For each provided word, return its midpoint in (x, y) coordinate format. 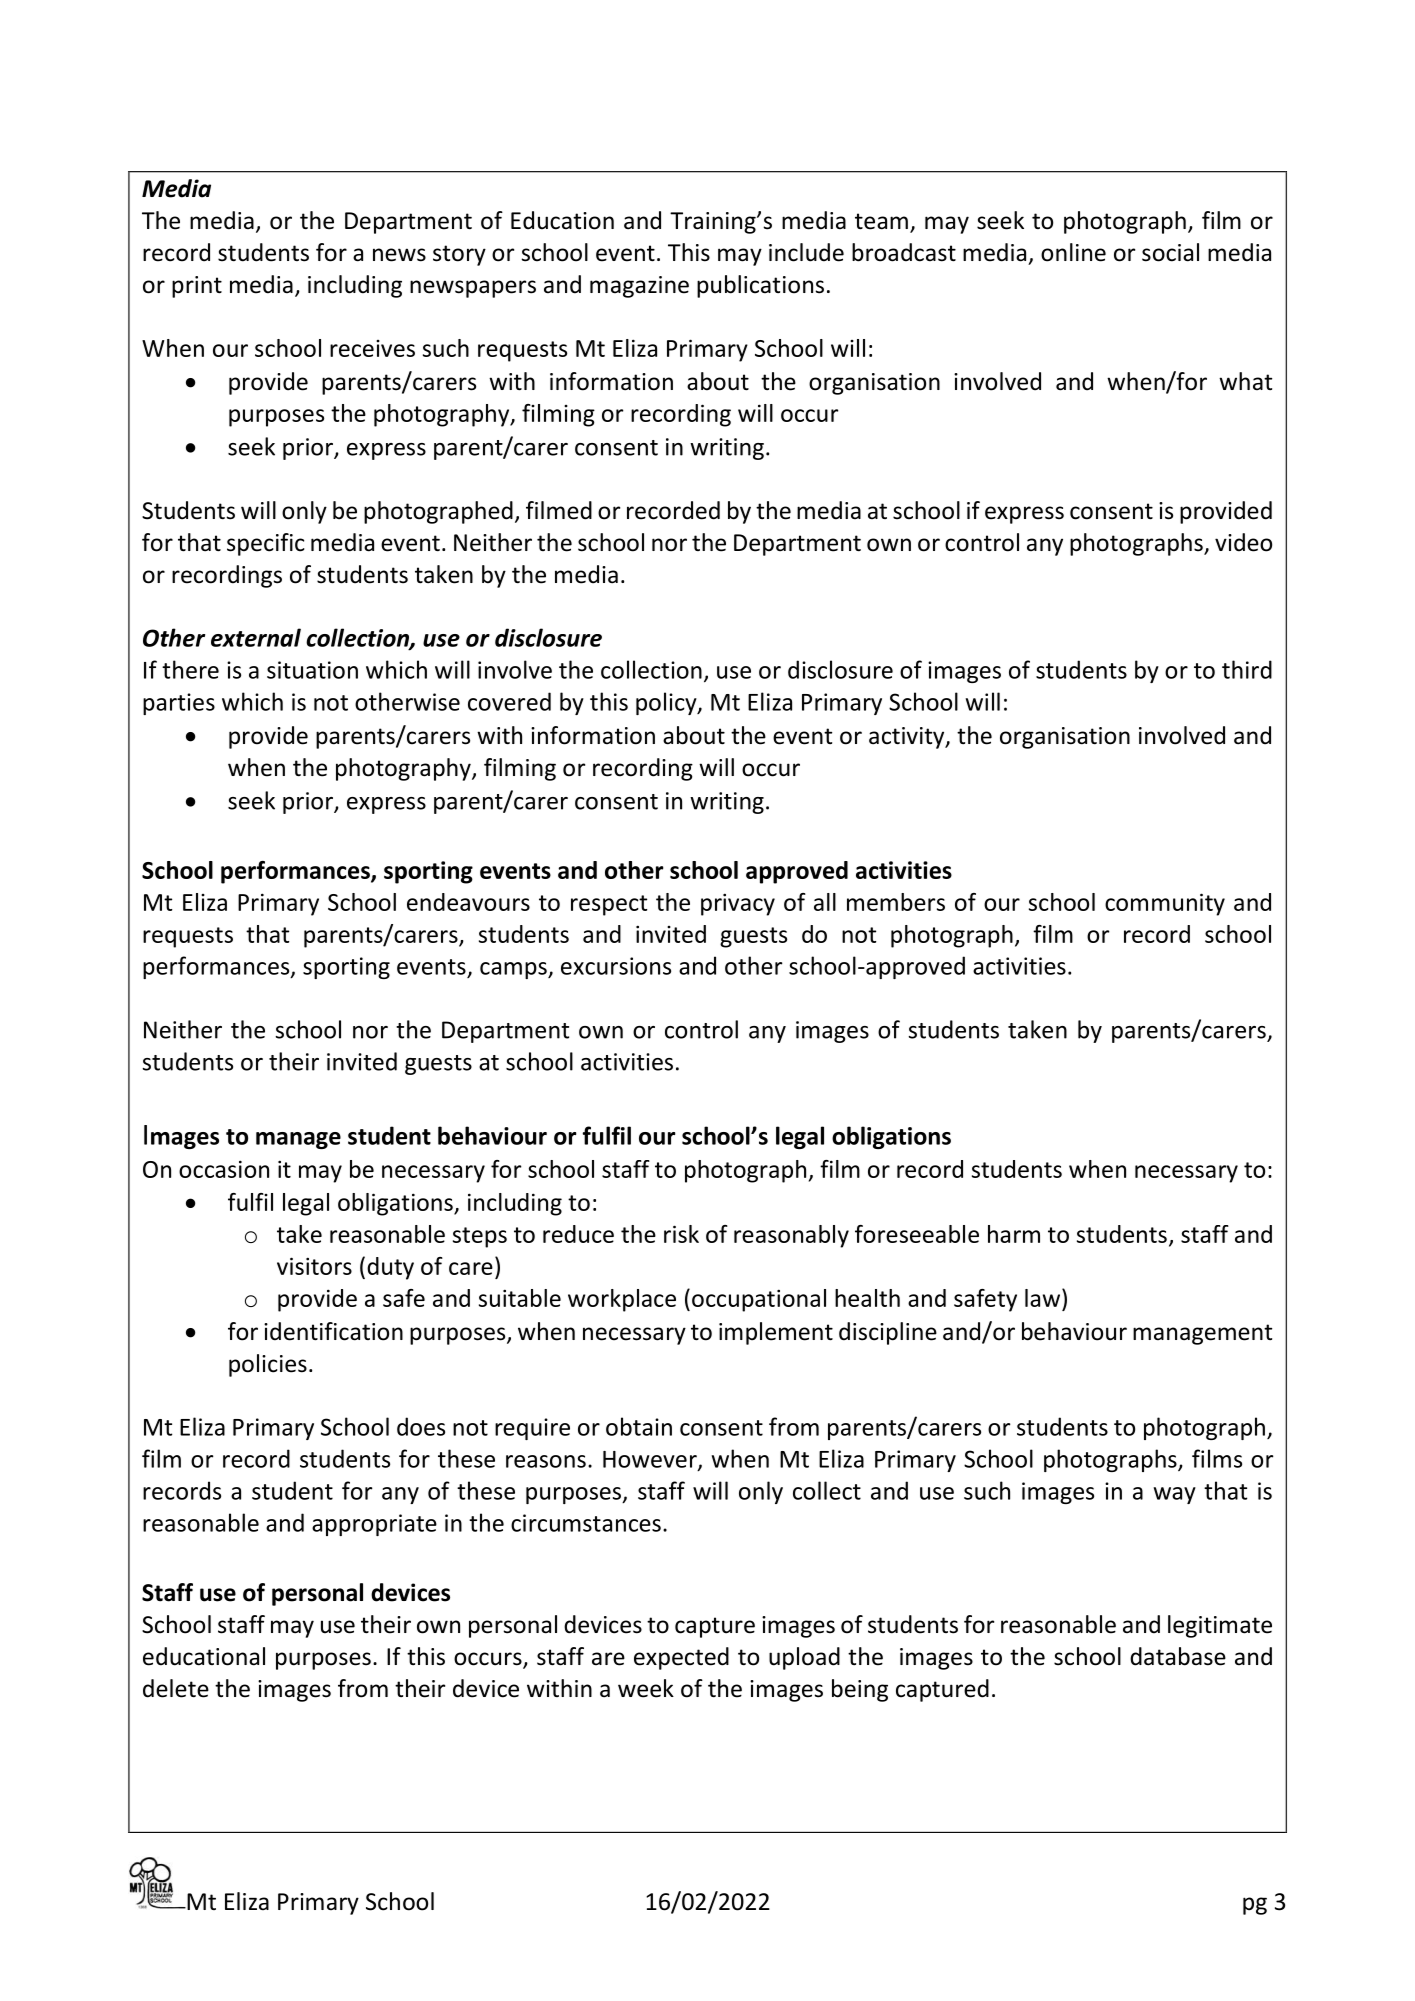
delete (176, 1688)
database (1178, 1656)
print (197, 287)
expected (681, 1658)
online (1073, 252)
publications (760, 286)
